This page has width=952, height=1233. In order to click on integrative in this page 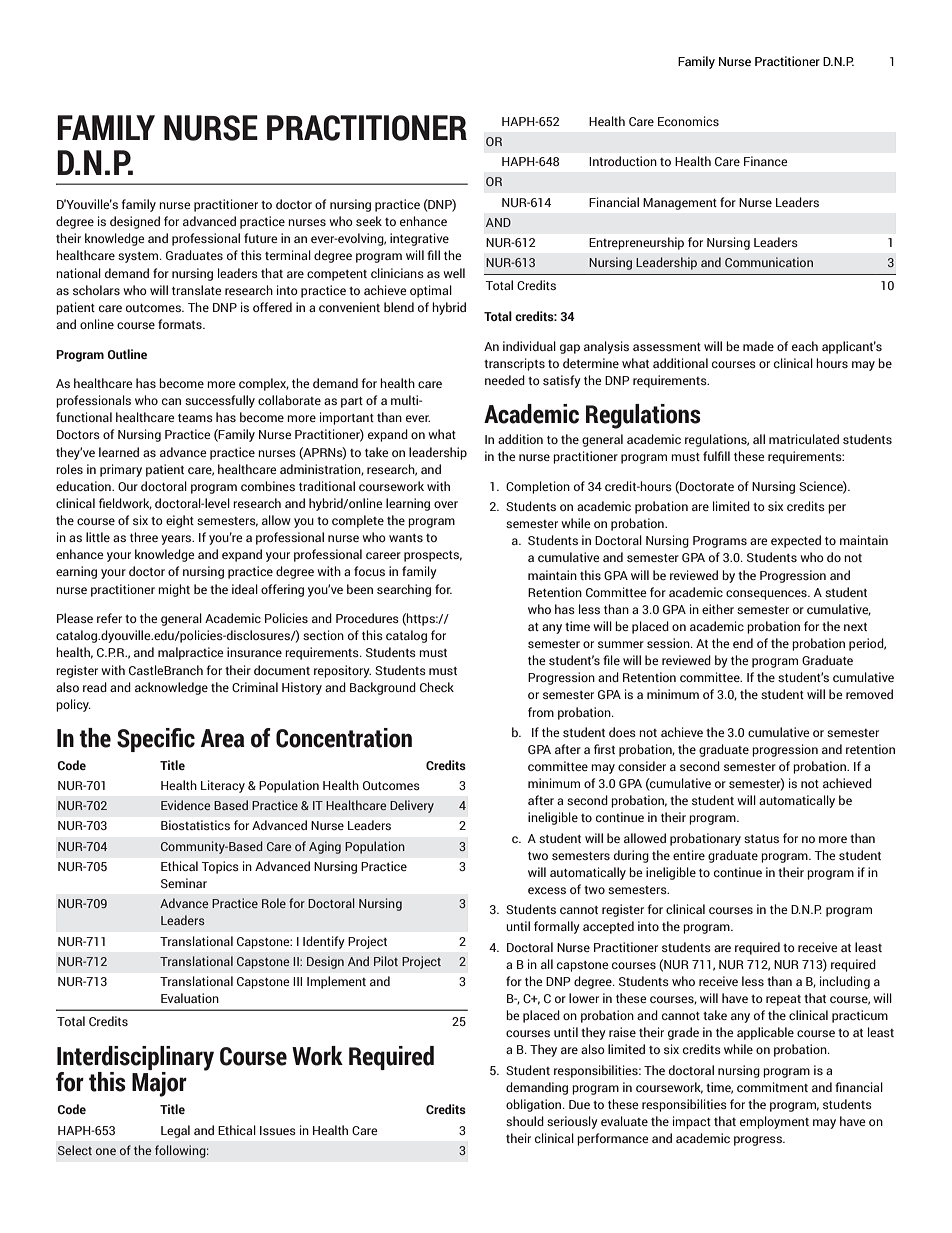, I will do `click(419, 239)`.
